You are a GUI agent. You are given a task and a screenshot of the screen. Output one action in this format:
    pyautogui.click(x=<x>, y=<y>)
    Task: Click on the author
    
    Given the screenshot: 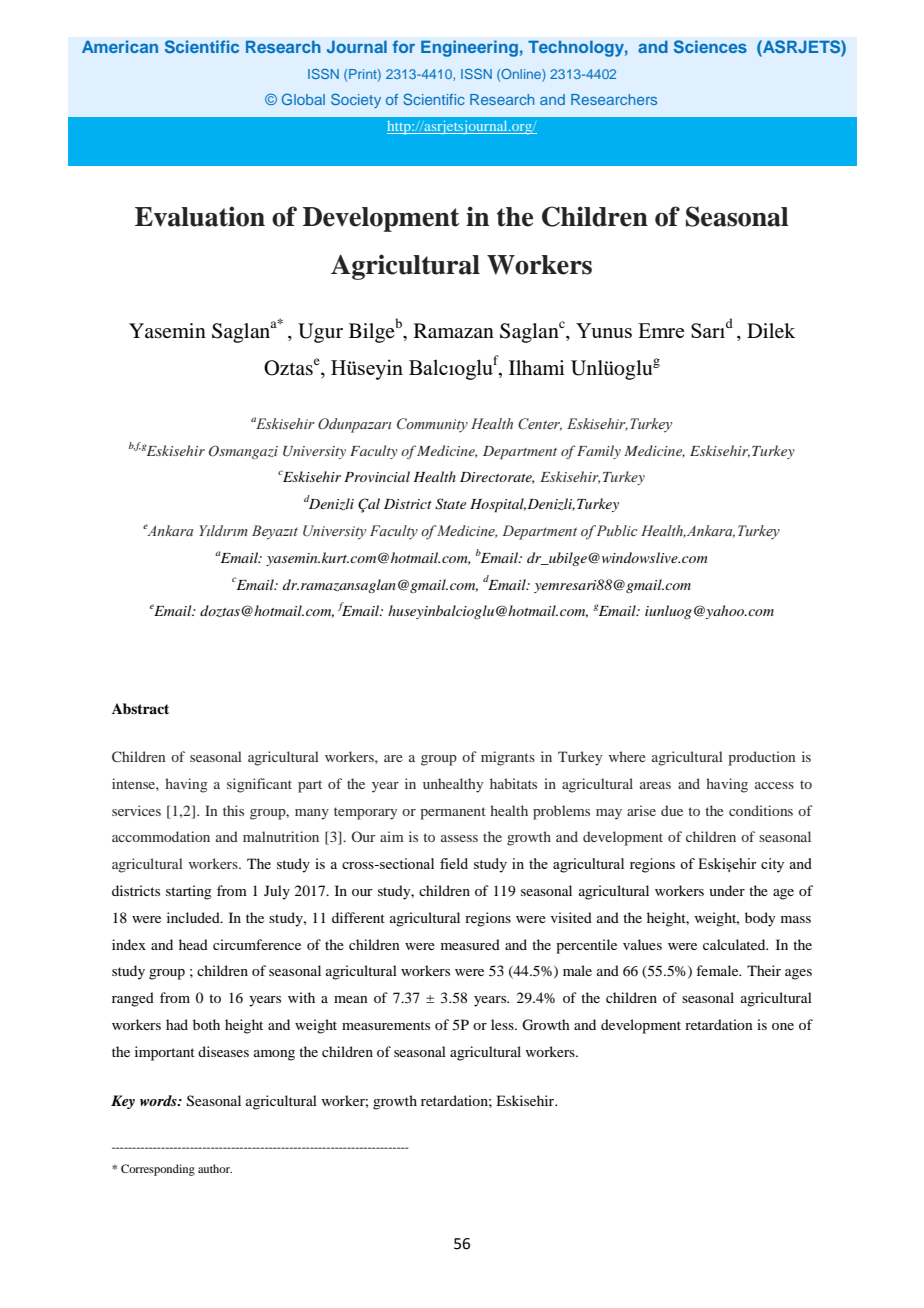 What is the action you would take?
    pyautogui.click(x=215, y=1168)
